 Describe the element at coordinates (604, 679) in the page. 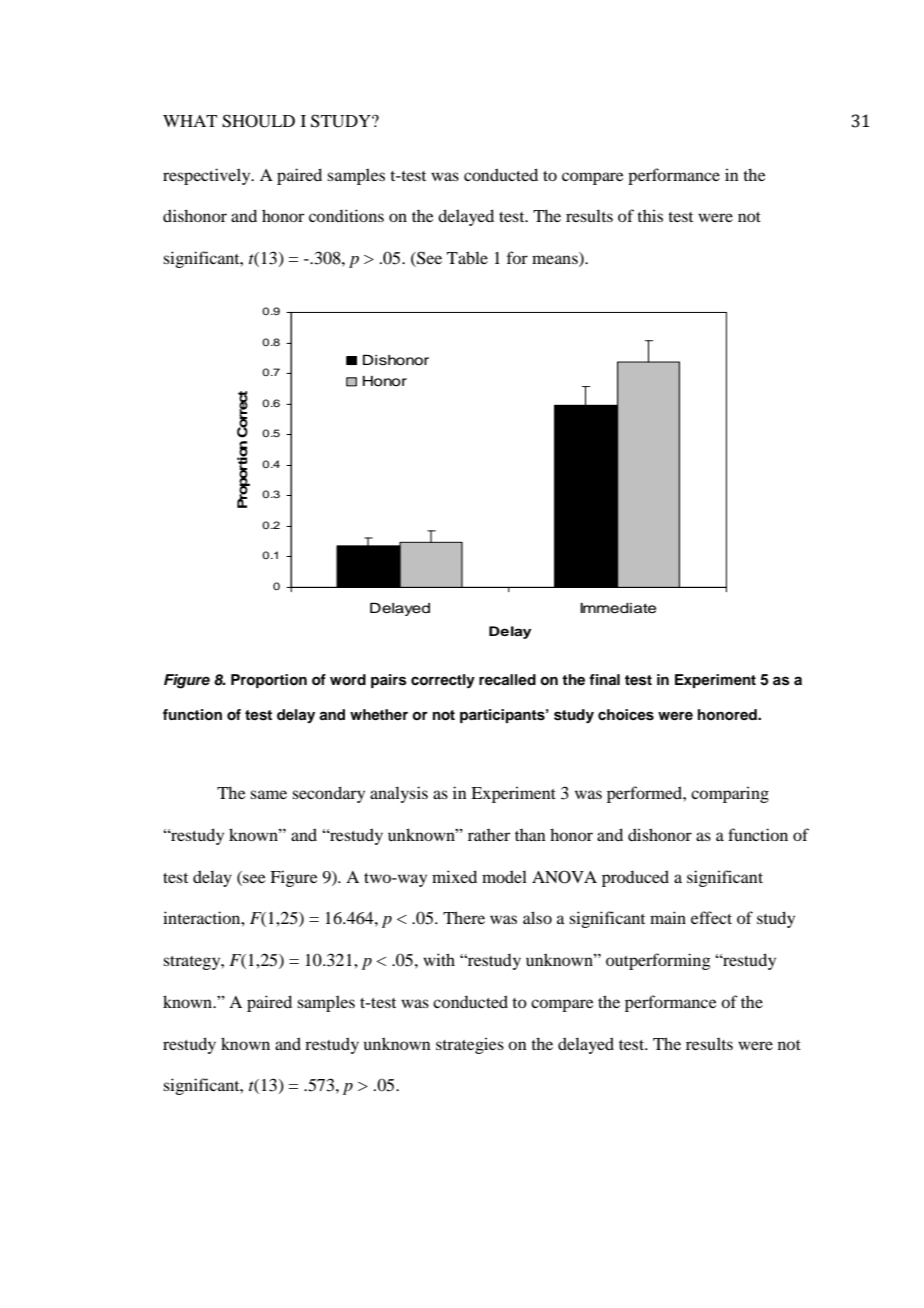

I see `final` at that location.
